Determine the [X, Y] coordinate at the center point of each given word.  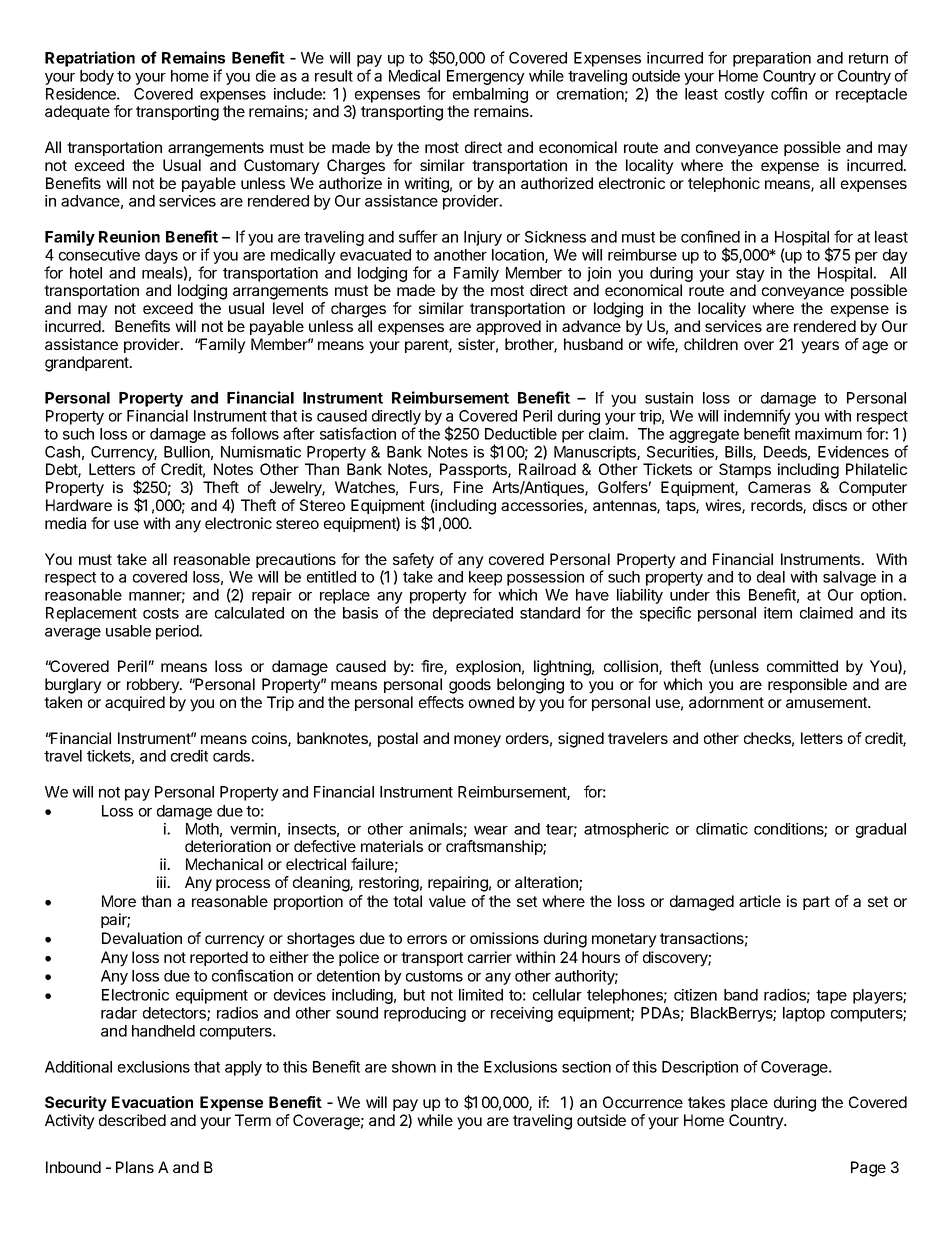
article [760, 901]
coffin [789, 93]
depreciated [473, 614]
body [97, 77]
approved [508, 327]
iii [162, 882]
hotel [86, 273]
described [132, 1120]
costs [161, 613]
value [447, 901]
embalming [490, 95]
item [778, 613]
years [820, 347]
